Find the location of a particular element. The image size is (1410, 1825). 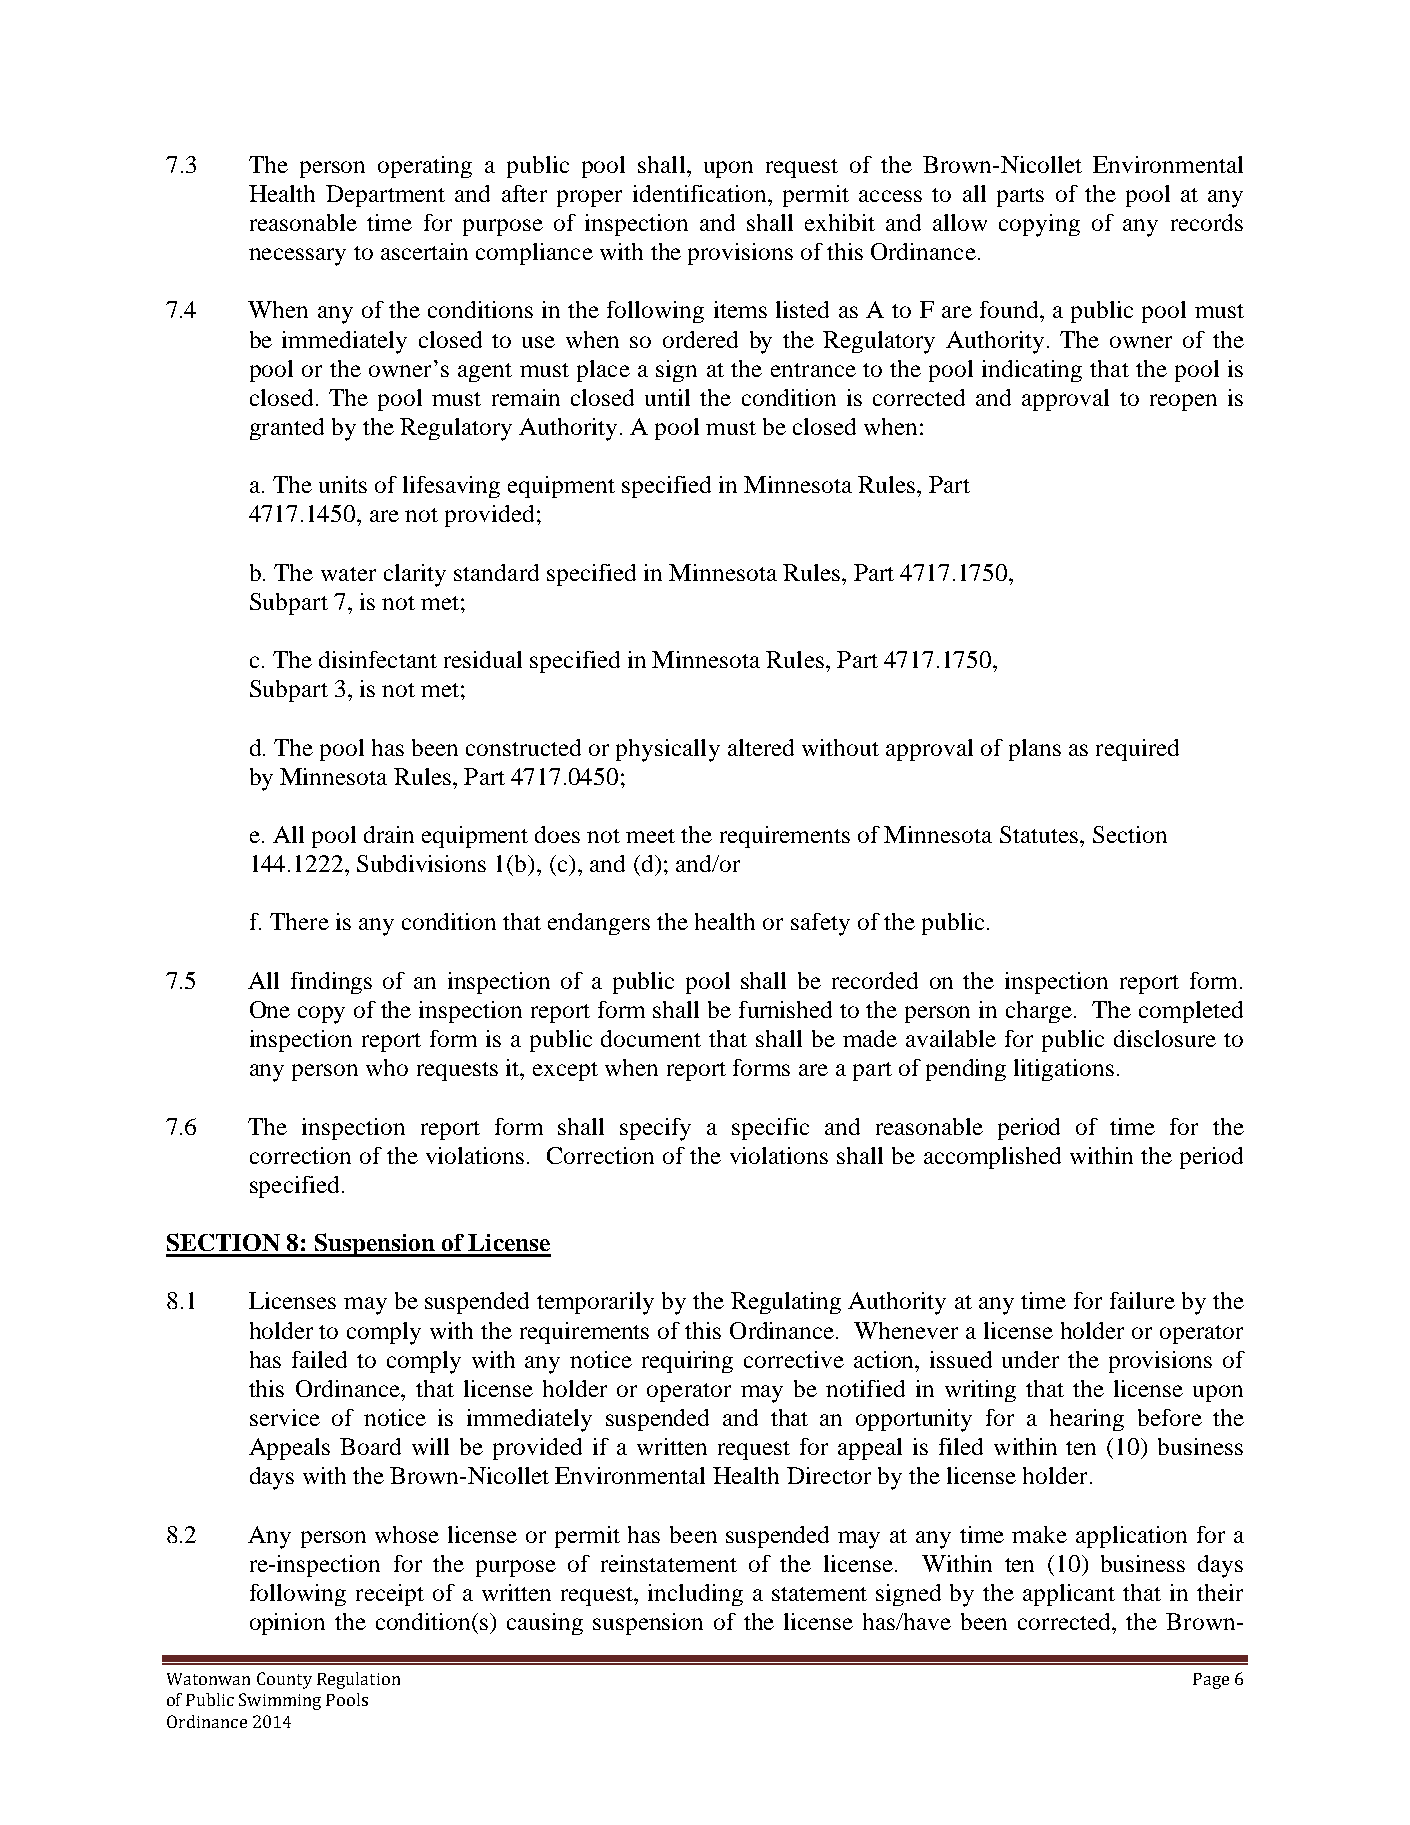

Regulation is located at coordinates (358, 1680).
